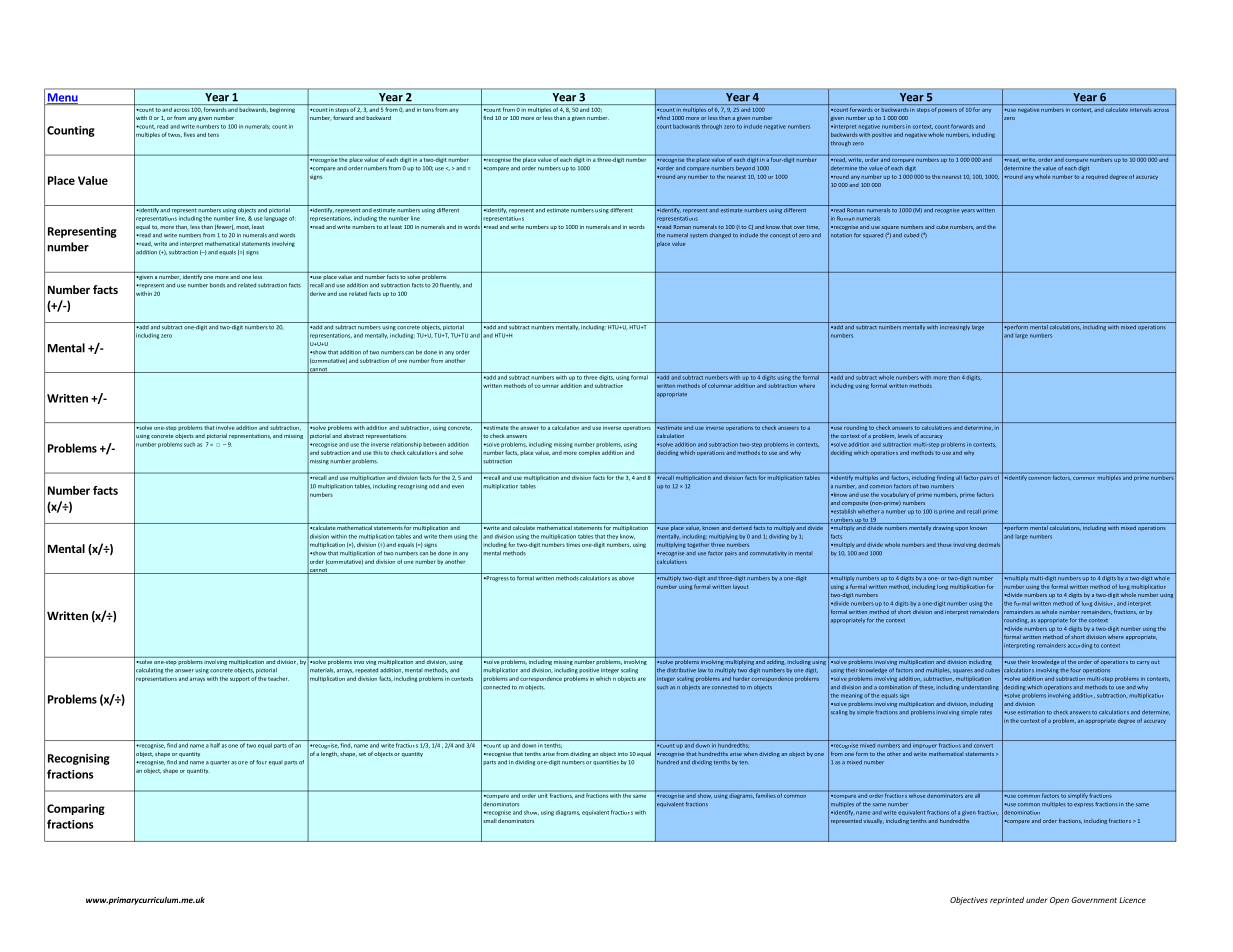  What do you see at coordinates (225, 427) in the page?
I see `involve` at bounding box center [225, 427].
